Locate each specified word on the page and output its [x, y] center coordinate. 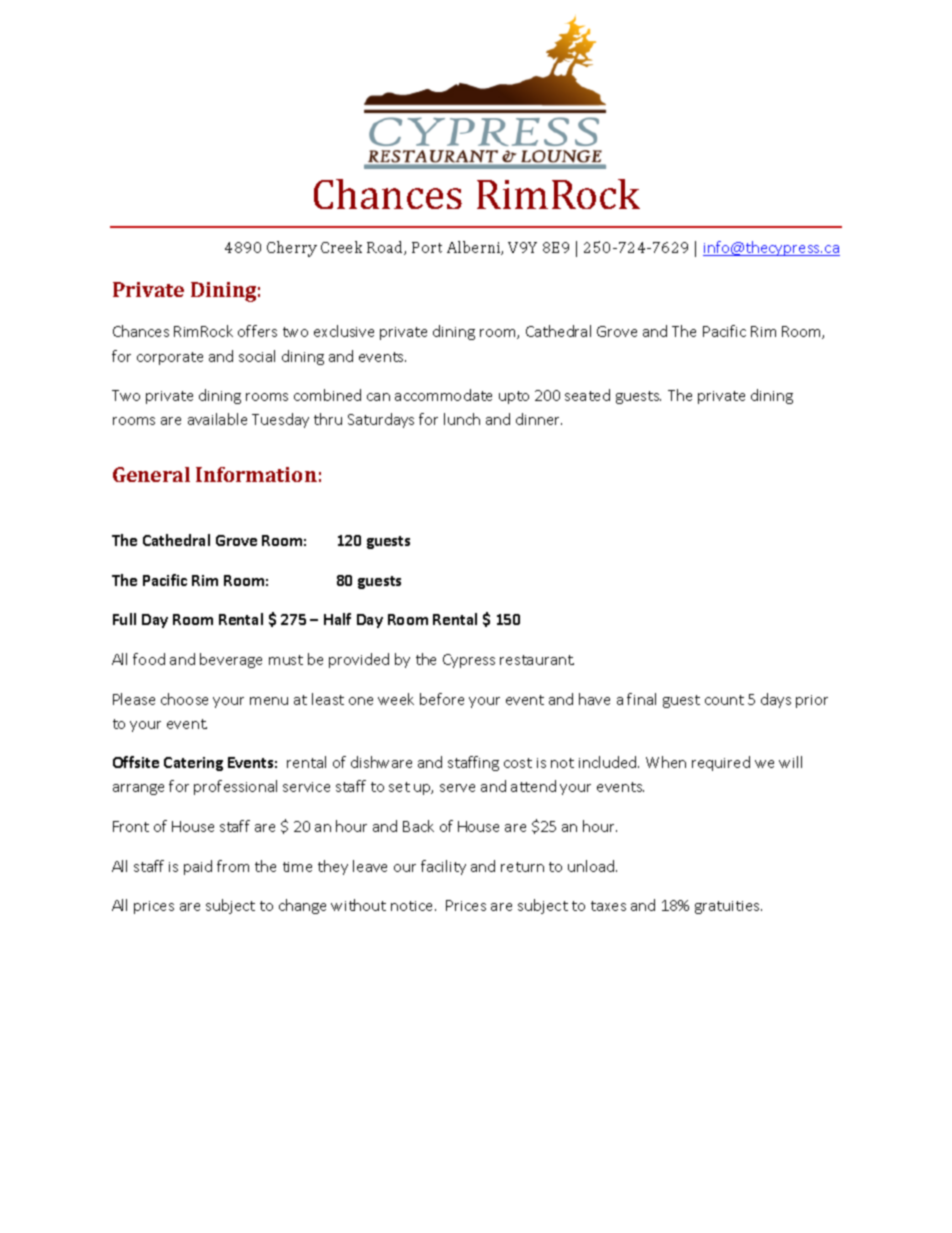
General [151, 474]
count [724, 700]
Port [427, 247]
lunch [462, 419]
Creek [341, 247]
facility [443, 867]
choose [184, 699]
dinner [539, 419]
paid [198, 867]
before [442, 699]
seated [587, 395]
